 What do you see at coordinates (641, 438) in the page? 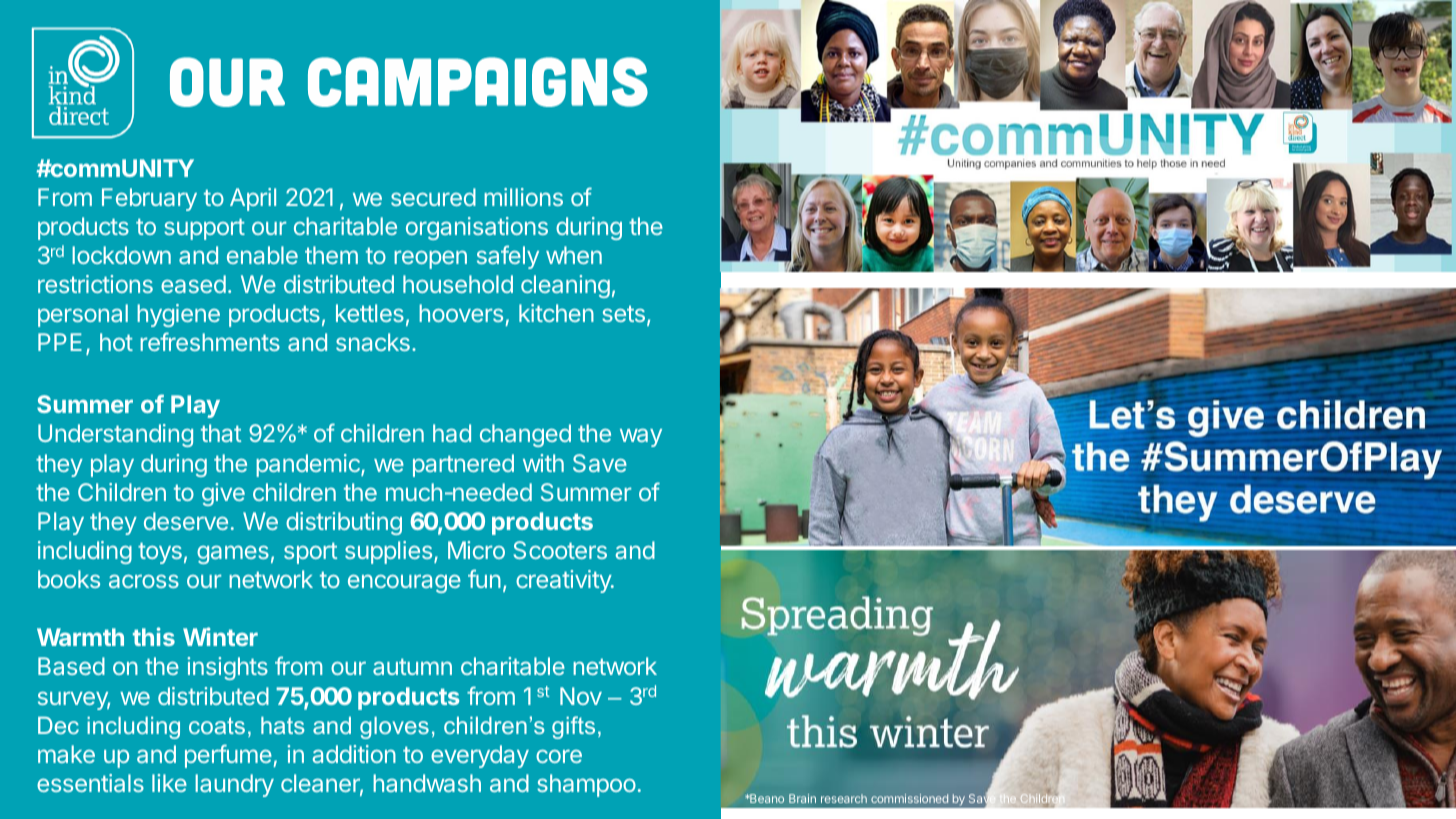
I see `way` at bounding box center [641, 438].
